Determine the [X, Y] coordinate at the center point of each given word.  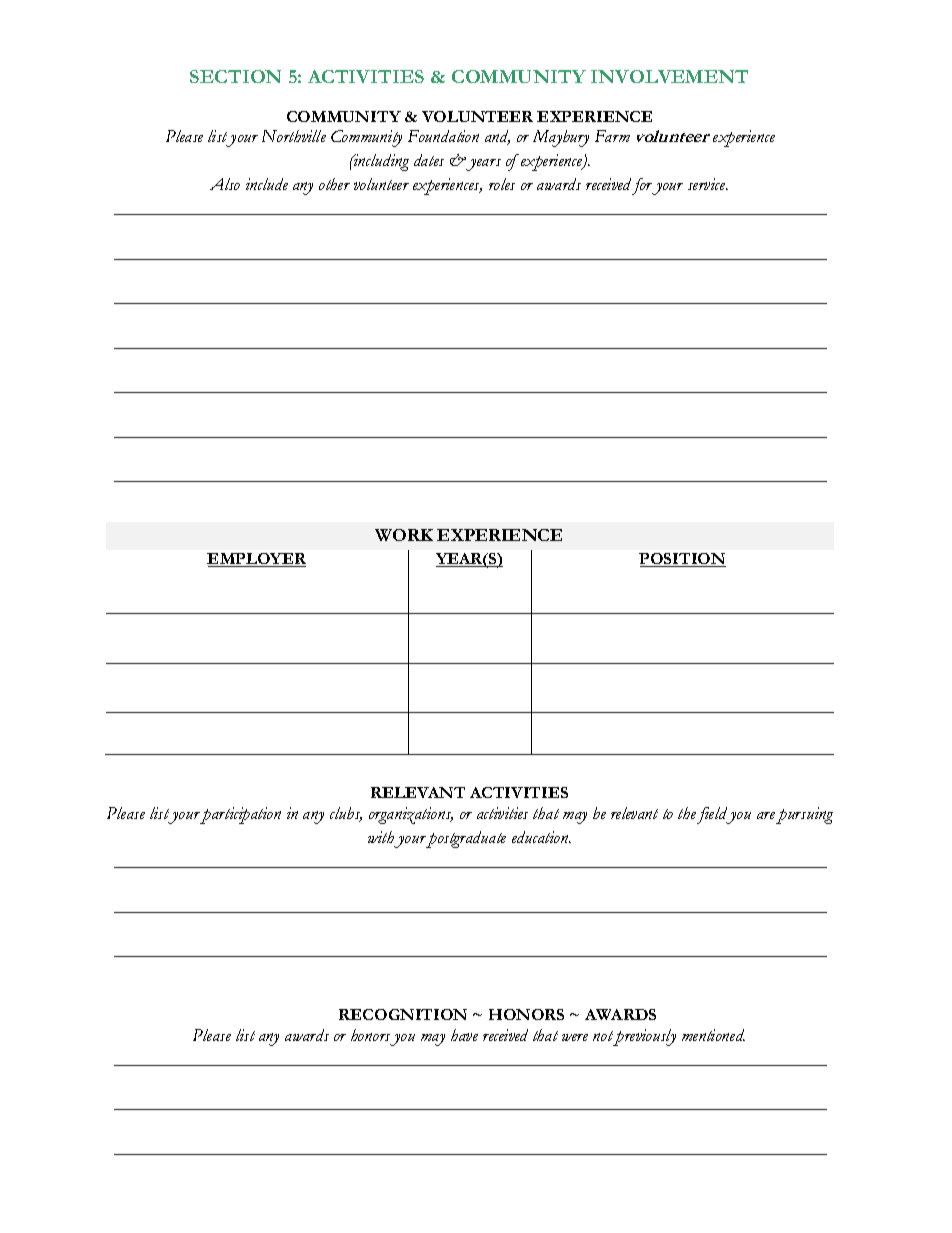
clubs [346, 814]
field [713, 815]
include [267, 184]
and [497, 137]
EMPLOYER [256, 560]
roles [502, 184]
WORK [404, 535]
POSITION [682, 560]
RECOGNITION [403, 1014]
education [541, 837]
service [708, 184]
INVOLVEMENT [669, 76]
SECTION [235, 76]
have [464, 1035]
